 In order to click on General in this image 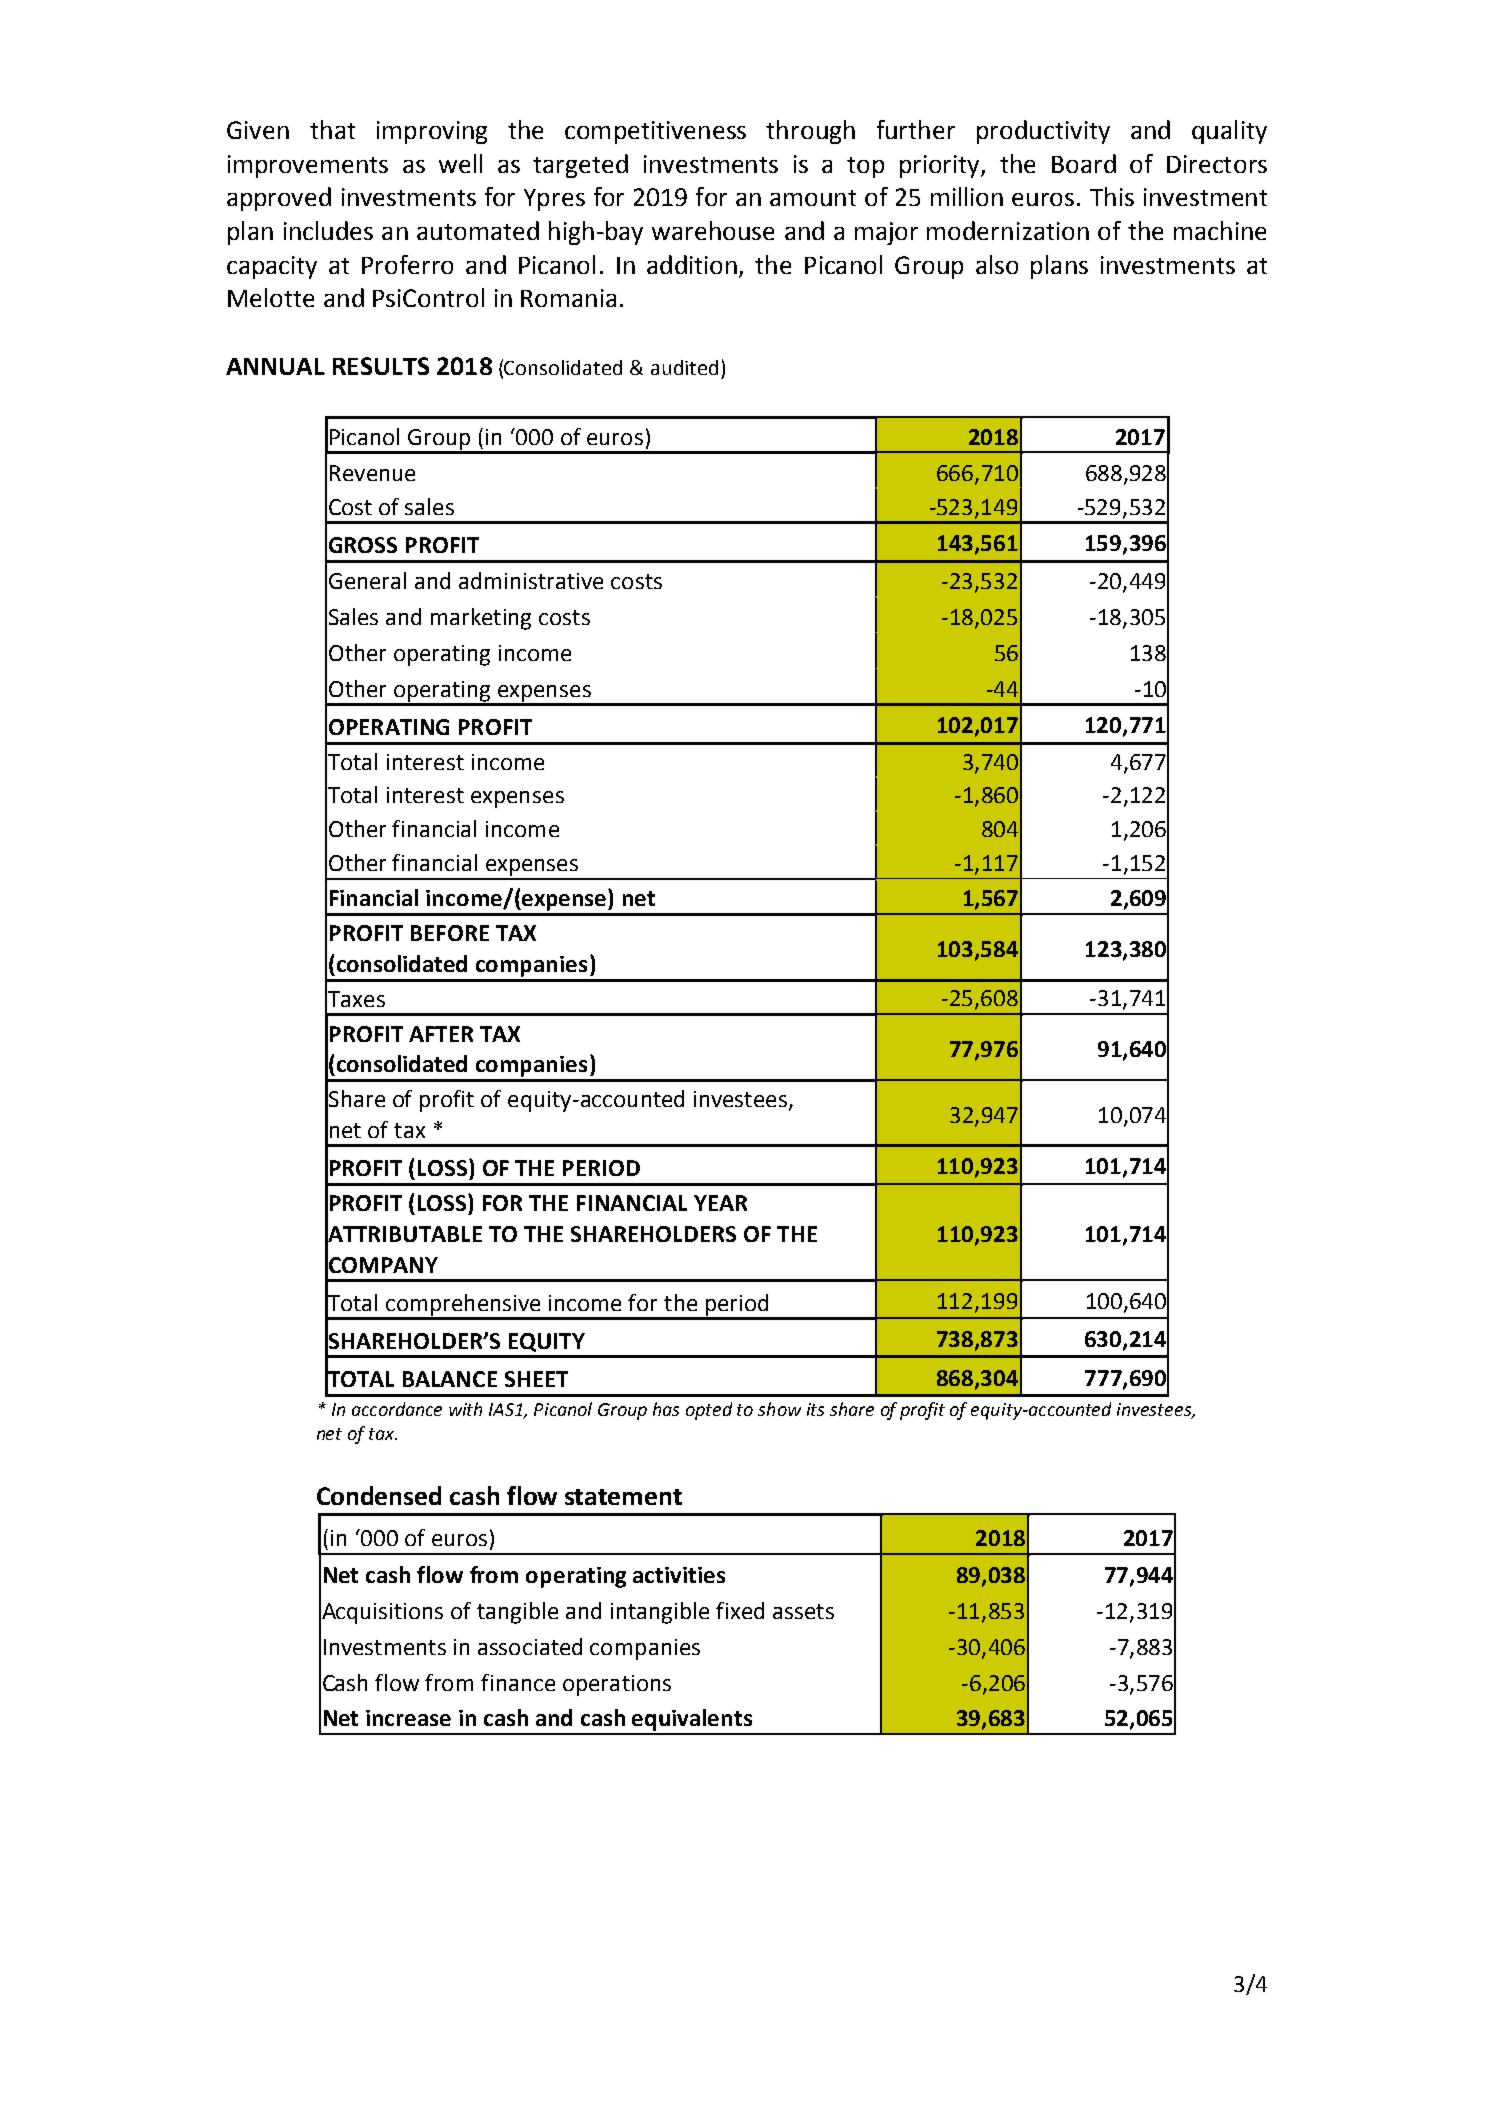, I will do `click(367, 580)`.
